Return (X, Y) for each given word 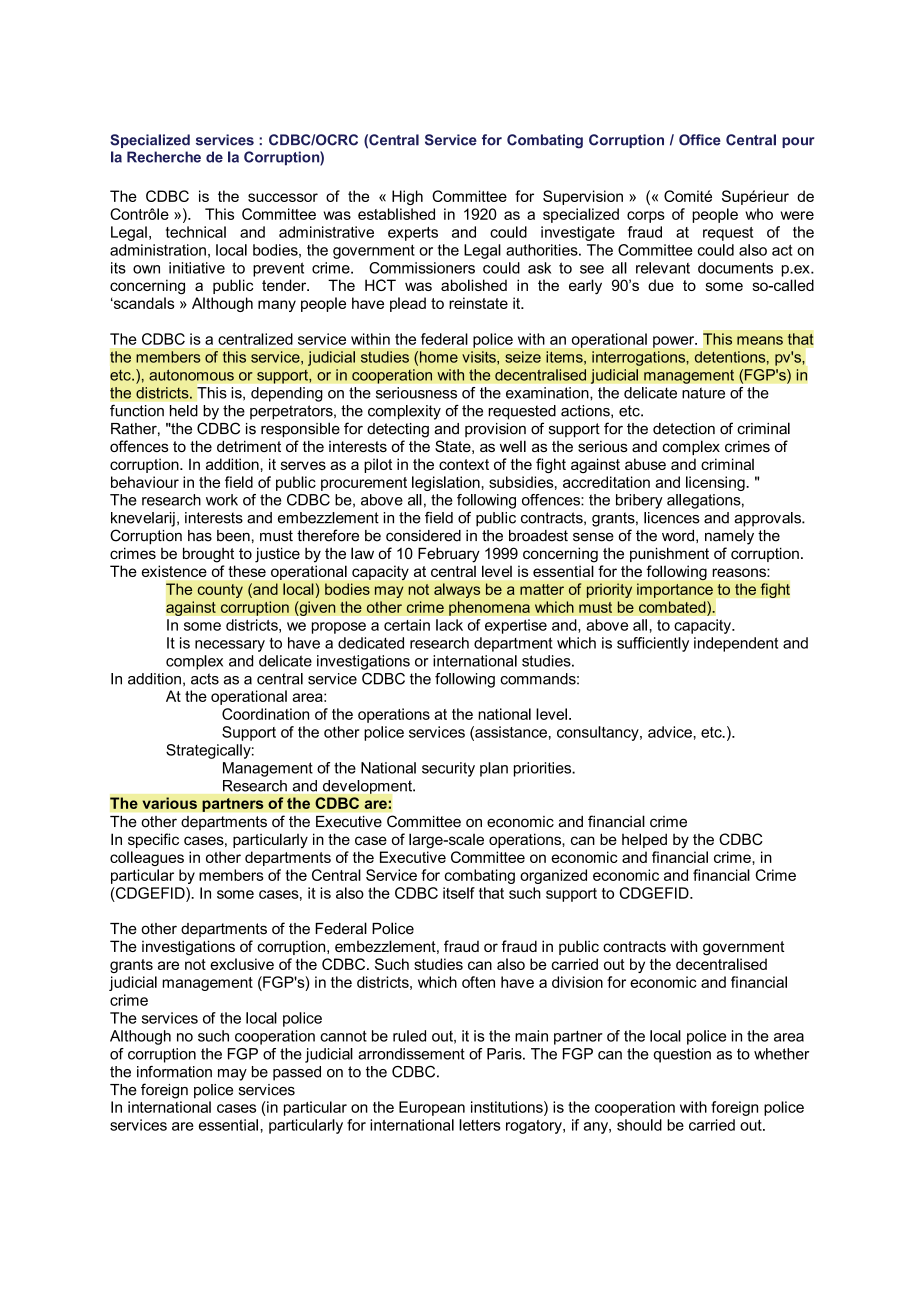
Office (700, 140)
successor (283, 197)
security (448, 769)
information (174, 1072)
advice (671, 732)
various (169, 803)
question (682, 1055)
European (432, 1108)
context (464, 464)
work (222, 500)
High (407, 197)
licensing (716, 483)
